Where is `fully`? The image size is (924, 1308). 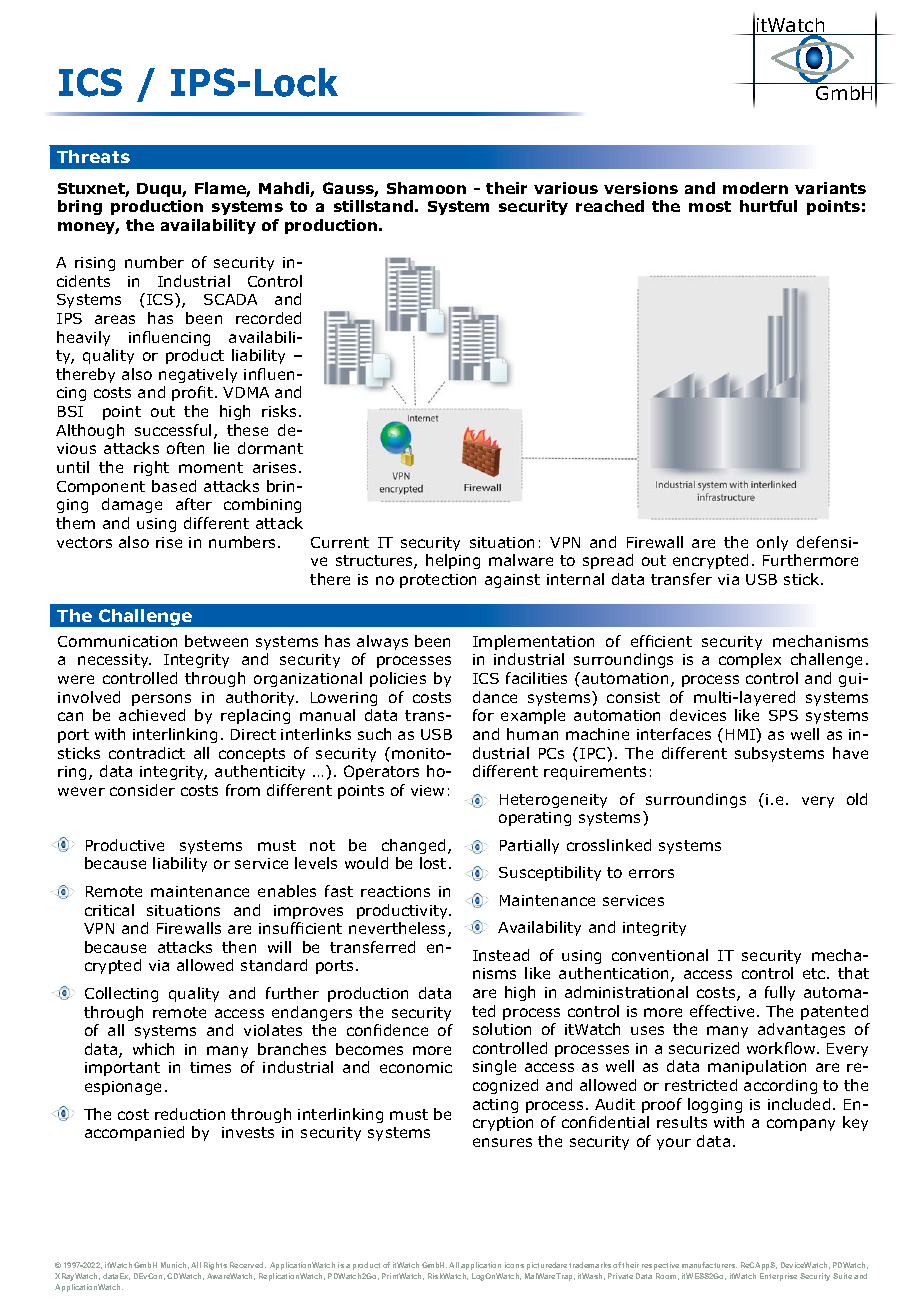
fully is located at coordinates (780, 993).
